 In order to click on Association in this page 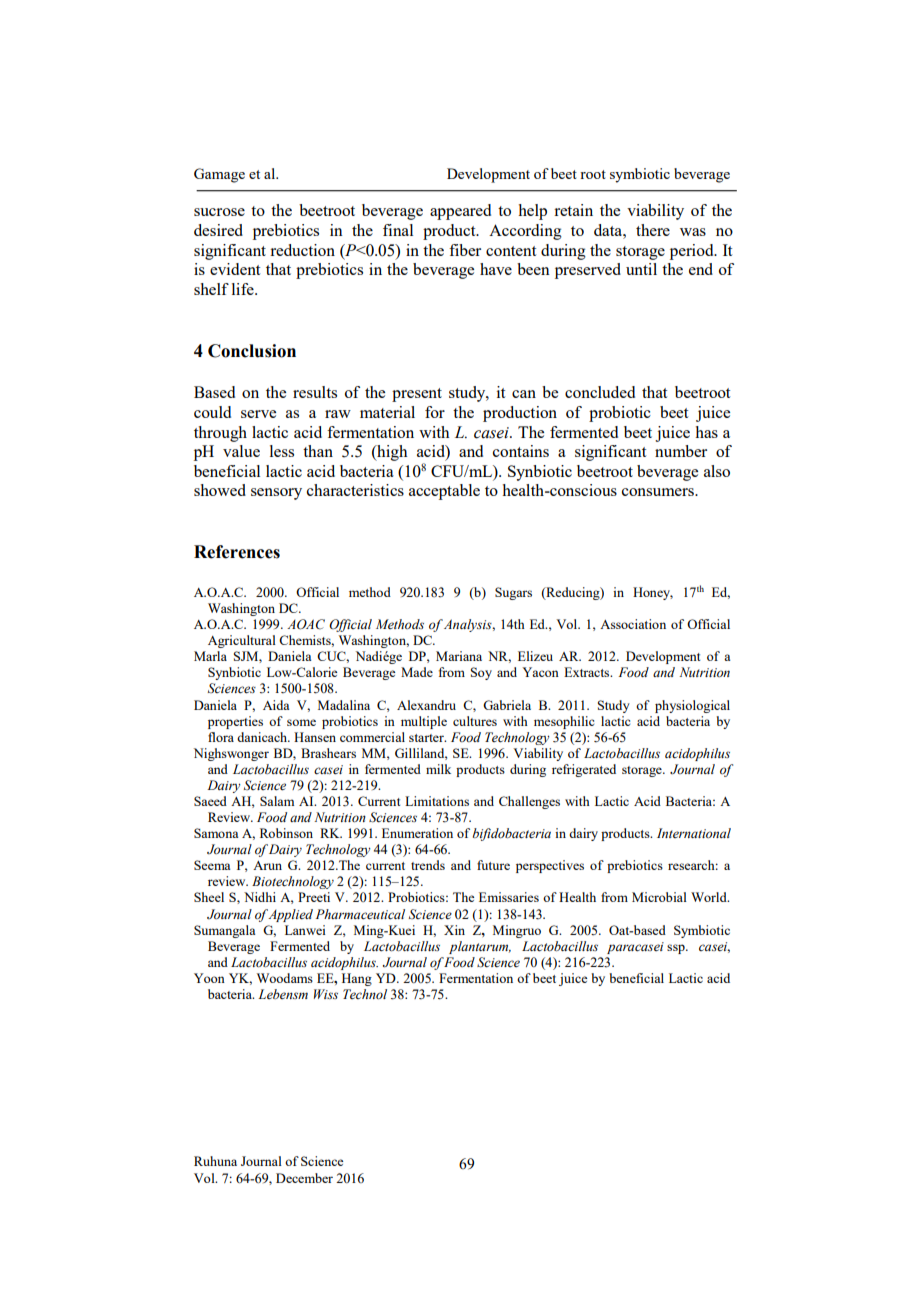, I will do `click(633, 624)`.
